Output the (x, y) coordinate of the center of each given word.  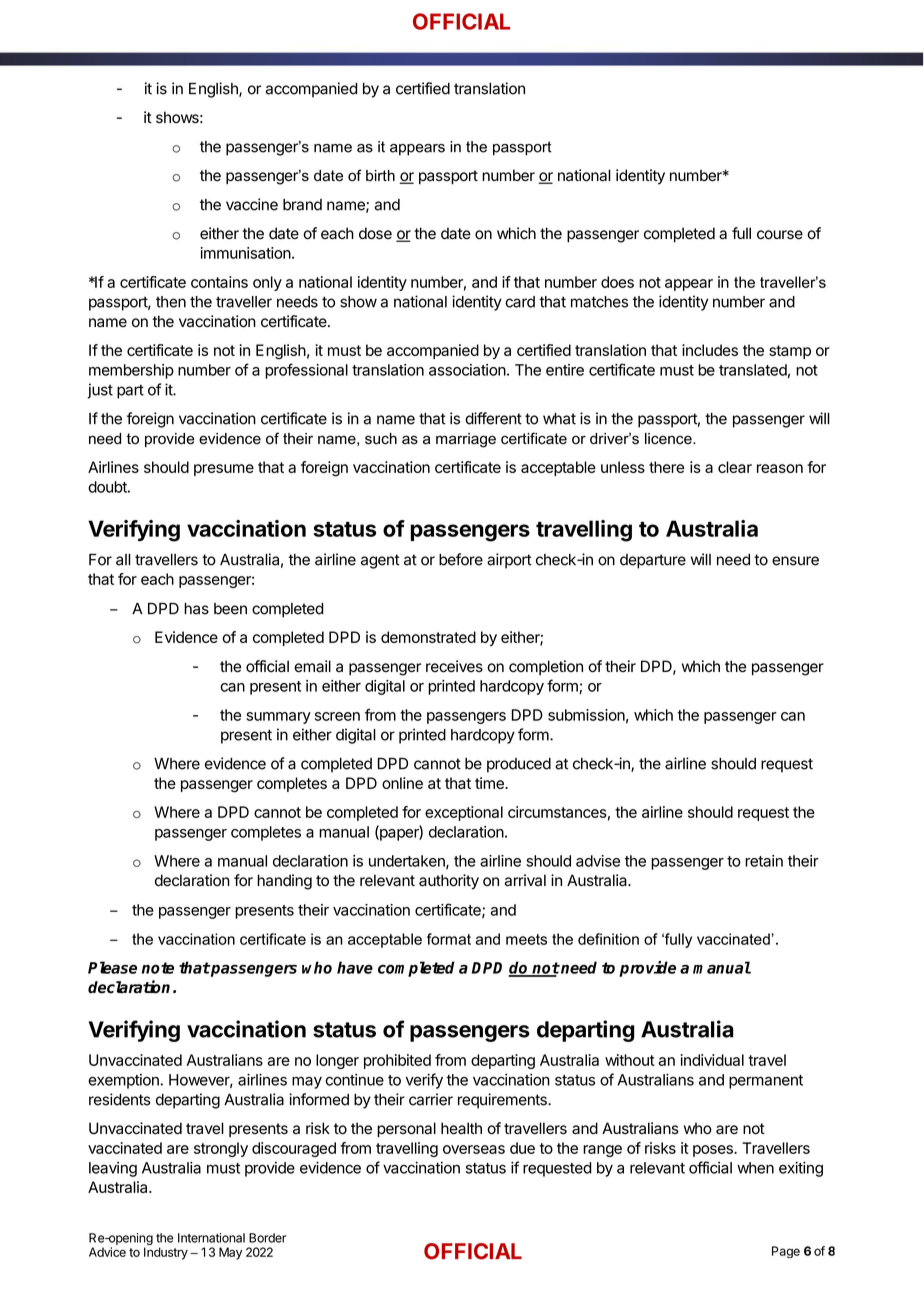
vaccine (252, 204)
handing (284, 882)
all (123, 560)
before (461, 559)
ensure (795, 561)
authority (449, 882)
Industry (166, 1253)
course (780, 235)
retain (764, 861)
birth (380, 176)
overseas (474, 1149)
